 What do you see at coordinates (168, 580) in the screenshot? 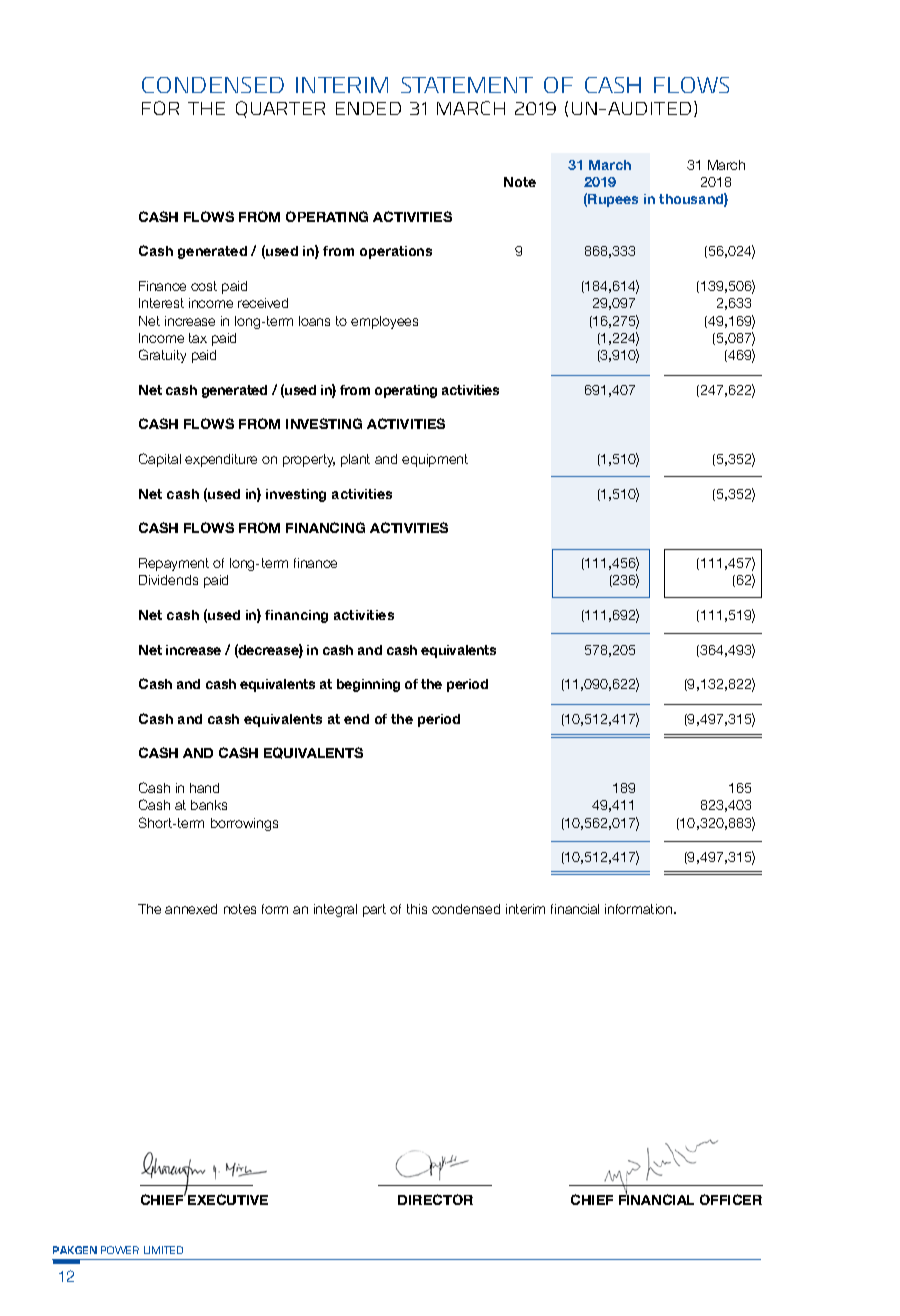
I see `Dividends` at bounding box center [168, 580].
